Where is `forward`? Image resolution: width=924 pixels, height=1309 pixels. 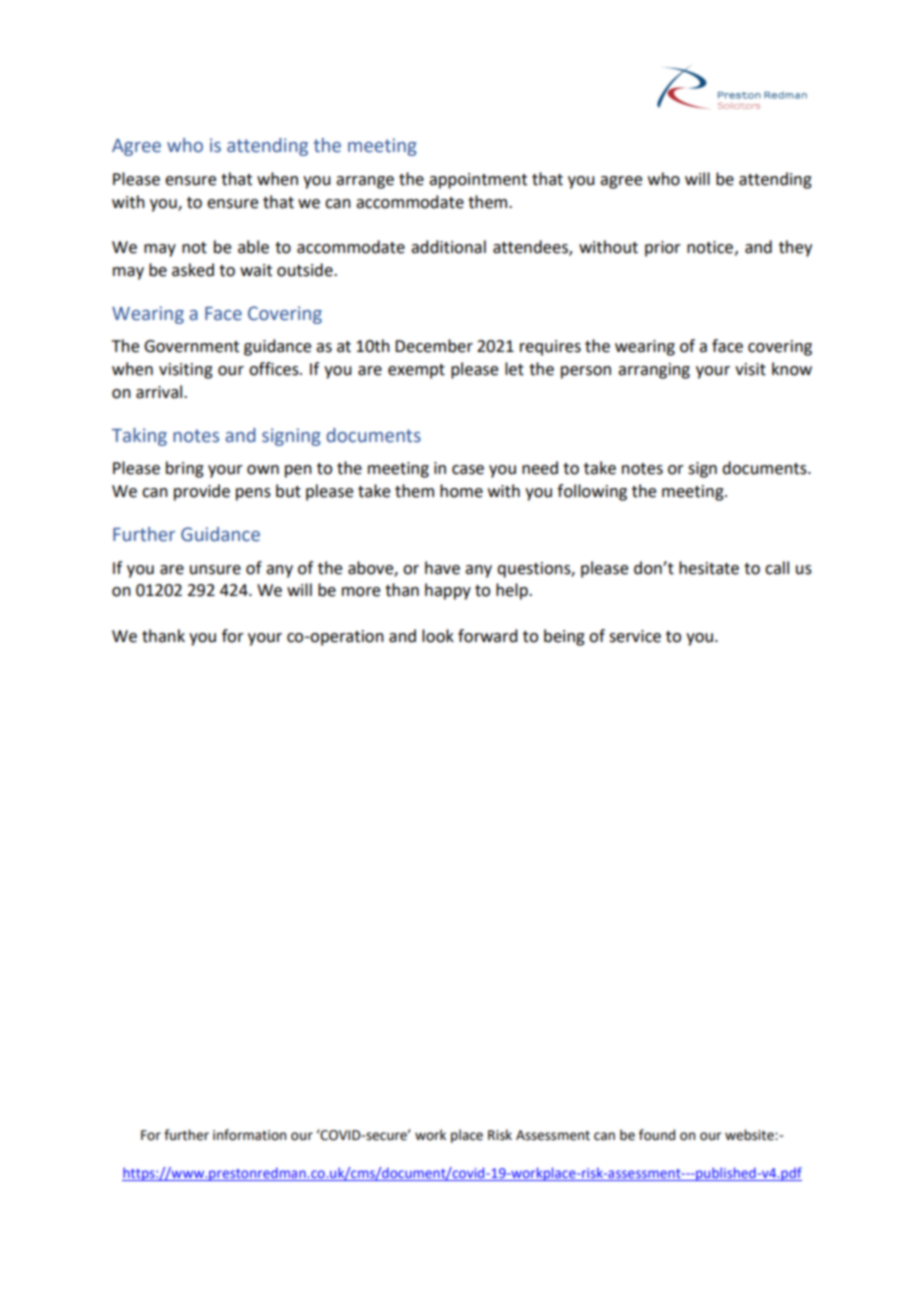 forward is located at coordinates (487, 636).
